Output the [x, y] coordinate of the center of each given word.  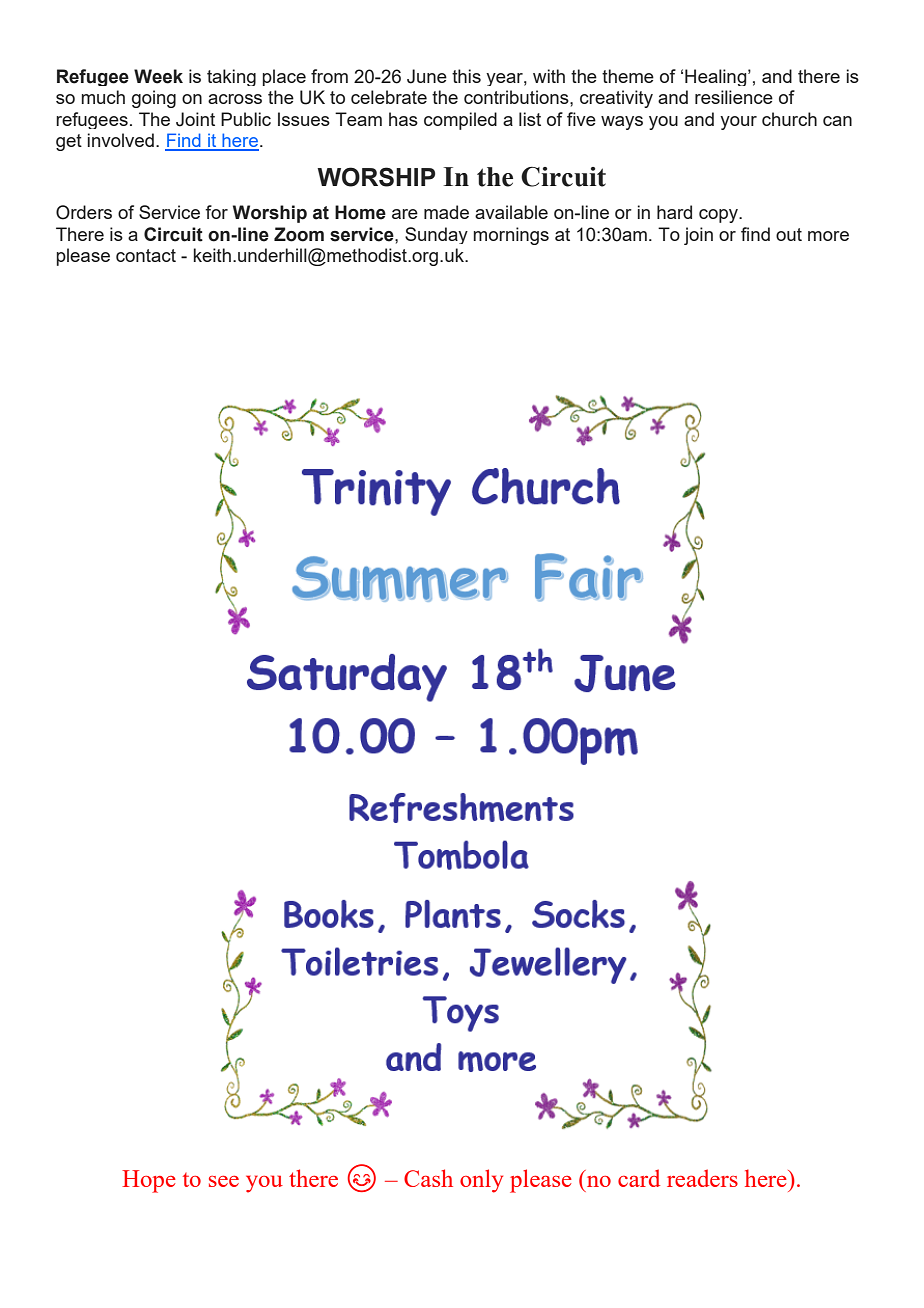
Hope [149, 1181]
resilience [734, 97]
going [154, 99]
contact [146, 255]
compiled [460, 121]
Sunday [436, 235]
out [789, 234]
